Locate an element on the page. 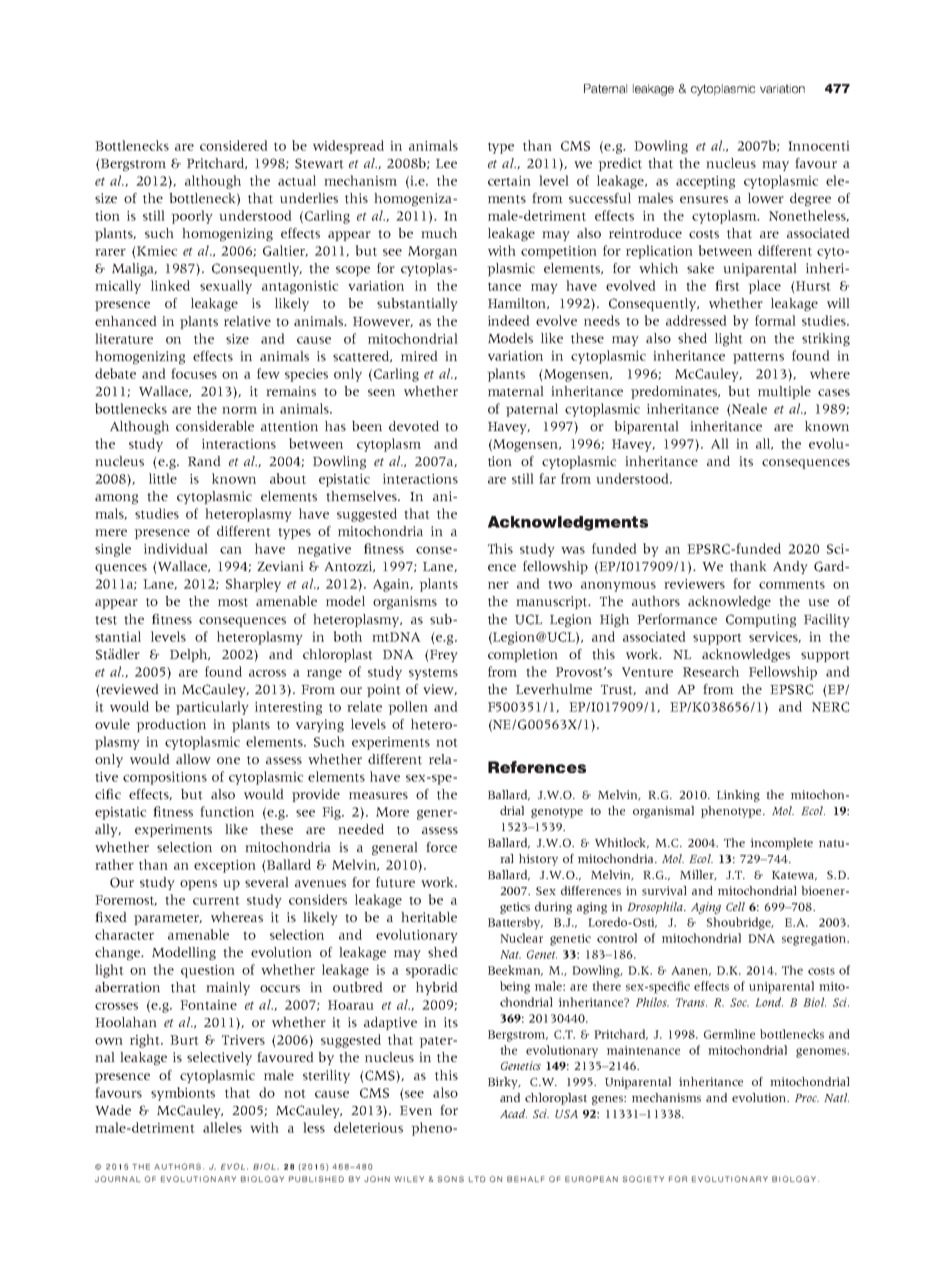 The image size is (952, 1270). alleles is located at coordinates (222, 1127).
